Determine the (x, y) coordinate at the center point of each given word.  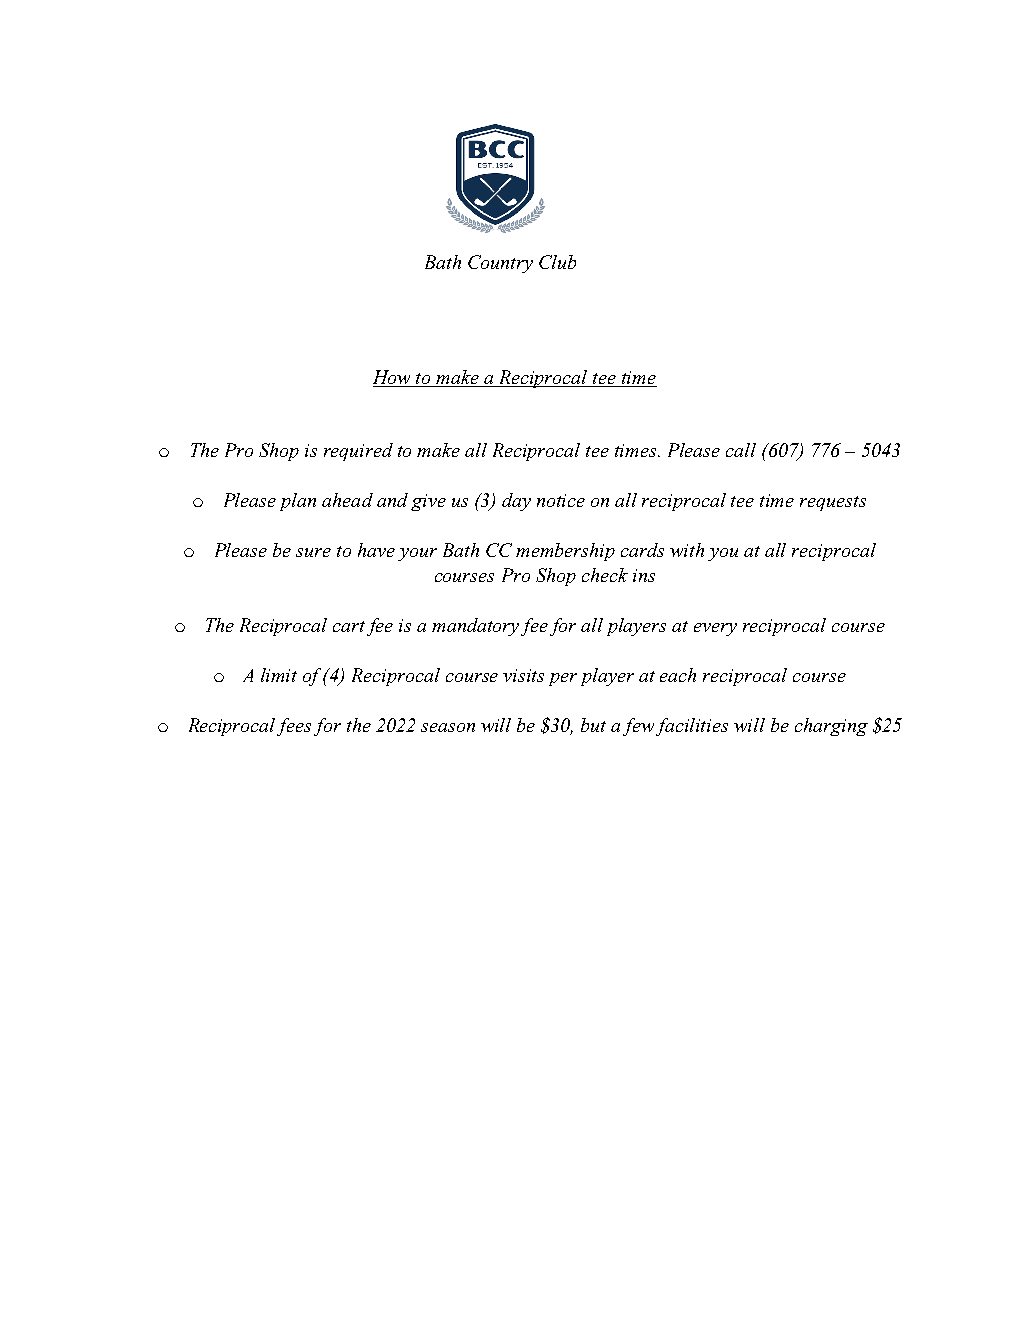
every (715, 629)
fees (294, 727)
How (393, 378)
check (605, 575)
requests (833, 503)
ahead (347, 500)
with (687, 550)
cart (349, 626)
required (358, 452)
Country (500, 264)
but (593, 725)
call (741, 450)
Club (557, 262)
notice (561, 500)
